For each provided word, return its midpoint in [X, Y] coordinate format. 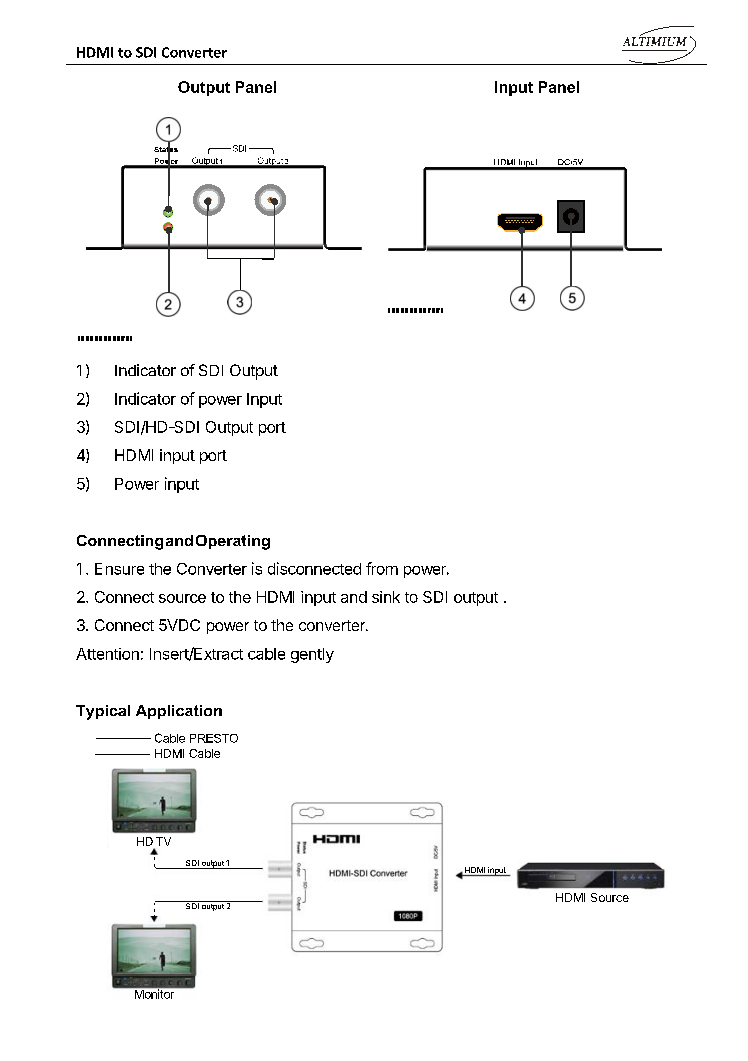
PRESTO [214, 738]
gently [312, 655]
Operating [233, 542]
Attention [107, 654]
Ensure [119, 569]
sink [386, 597]
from [382, 568]
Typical [103, 712]
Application [179, 712]
